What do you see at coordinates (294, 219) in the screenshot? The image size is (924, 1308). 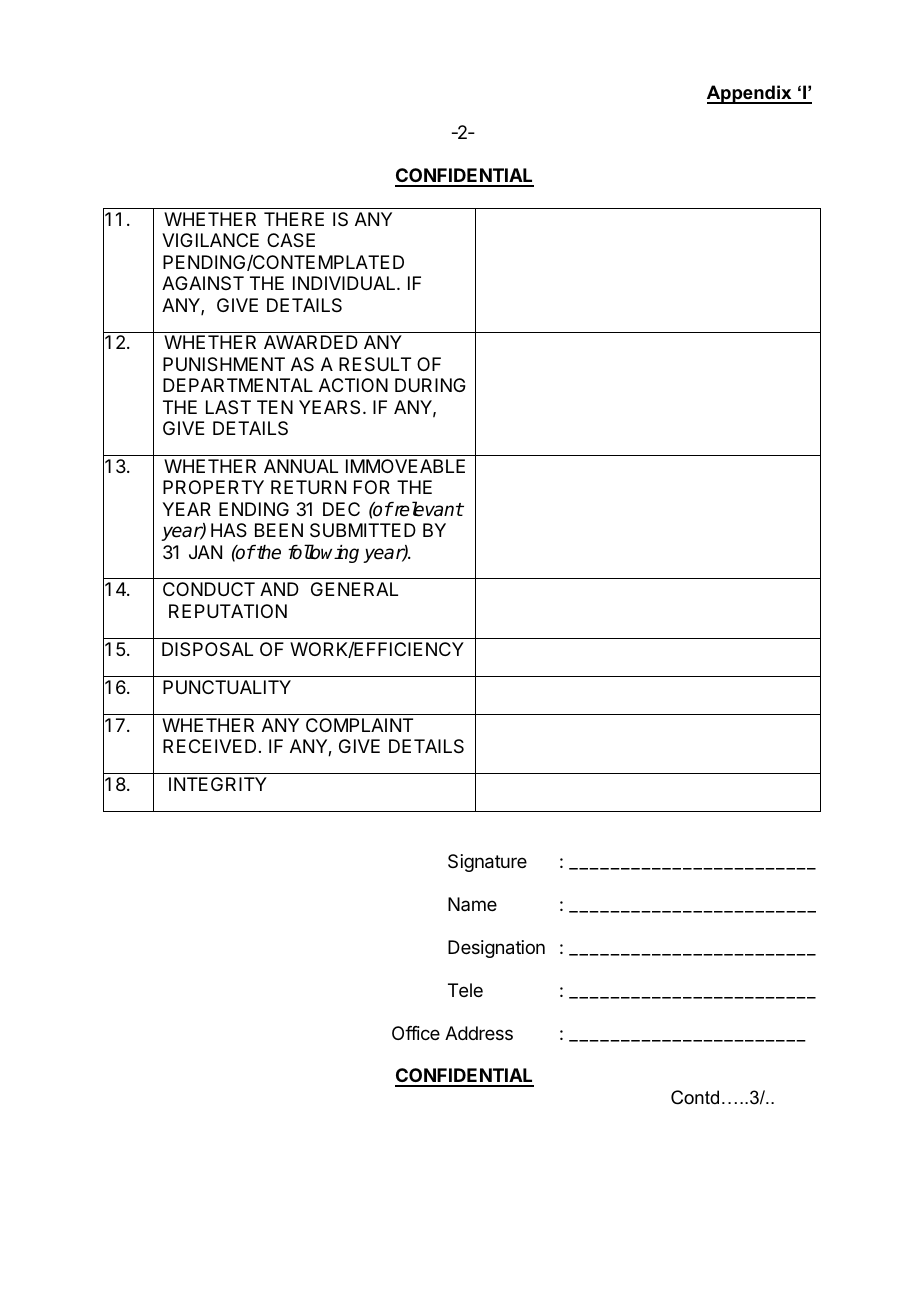 I see `THERE` at bounding box center [294, 219].
